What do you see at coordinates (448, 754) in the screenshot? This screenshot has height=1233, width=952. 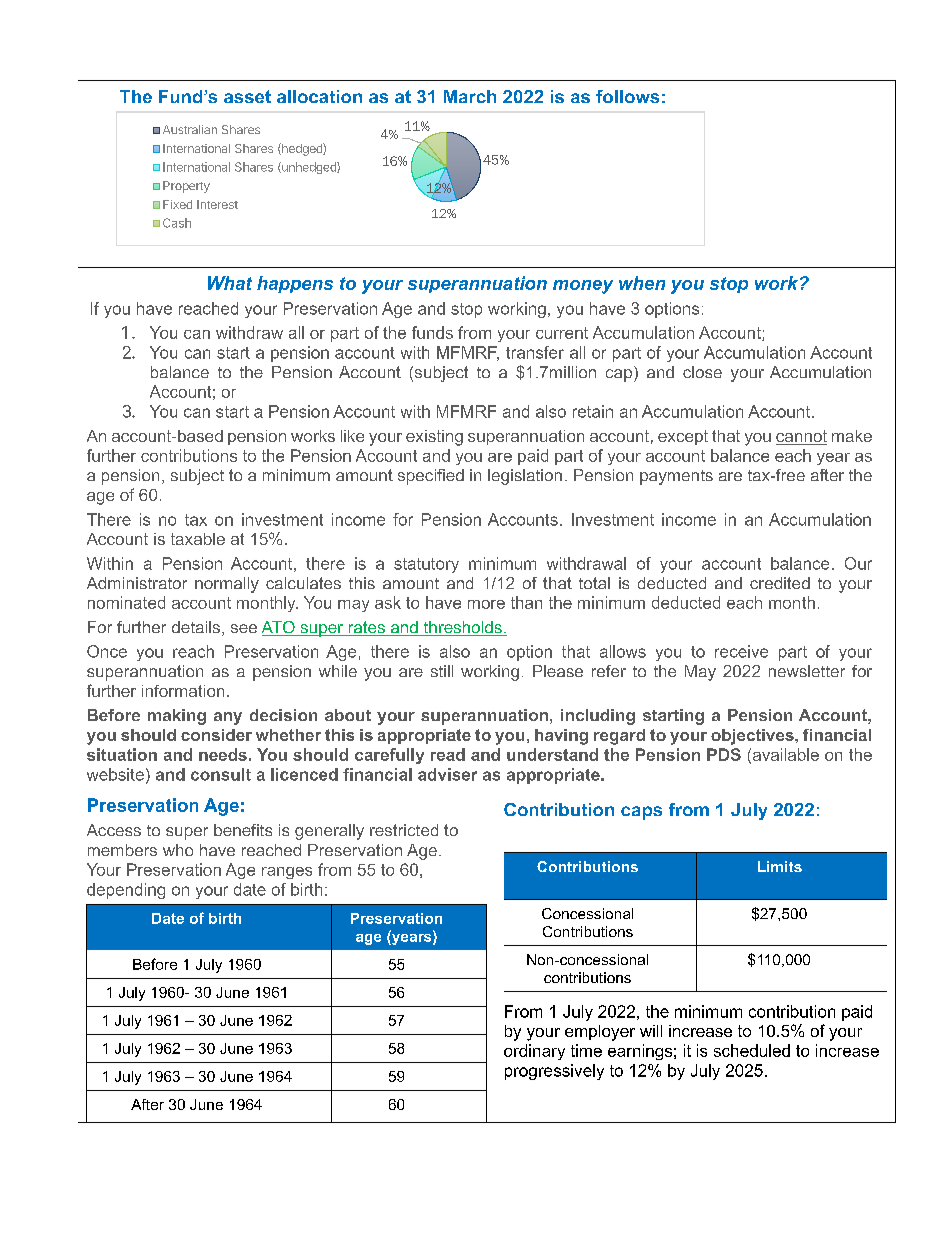 I see `read` at bounding box center [448, 754].
